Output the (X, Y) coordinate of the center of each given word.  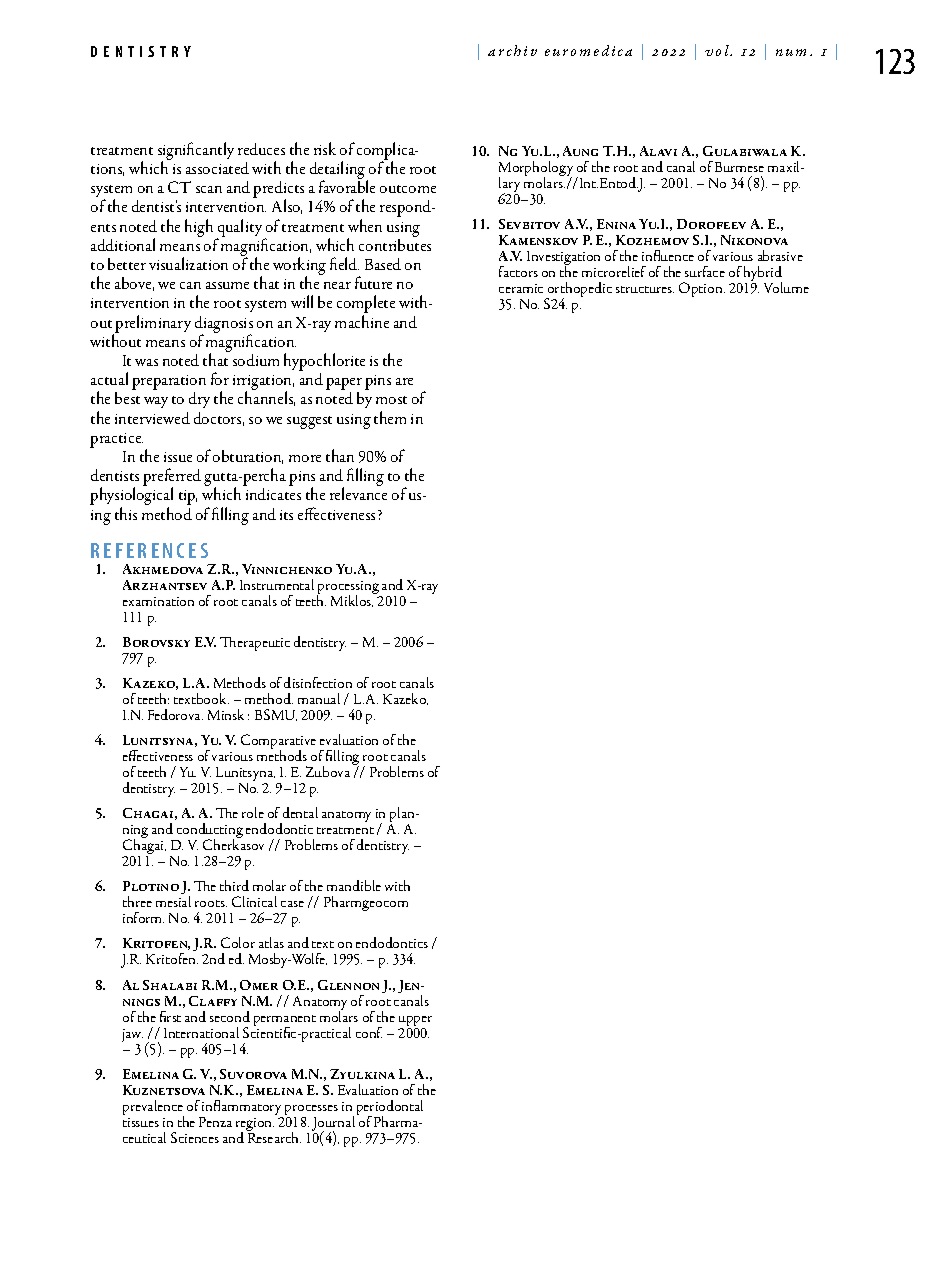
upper (415, 1022)
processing (349, 589)
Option (702, 289)
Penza (215, 1122)
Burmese (739, 167)
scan (209, 189)
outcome (408, 189)
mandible (354, 885)
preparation (169, 384)
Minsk (226, 714)
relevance (358, 493)
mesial (173, 901)
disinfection (318, 682)
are (404, 381)
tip (188, 497)
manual (319, 698)
